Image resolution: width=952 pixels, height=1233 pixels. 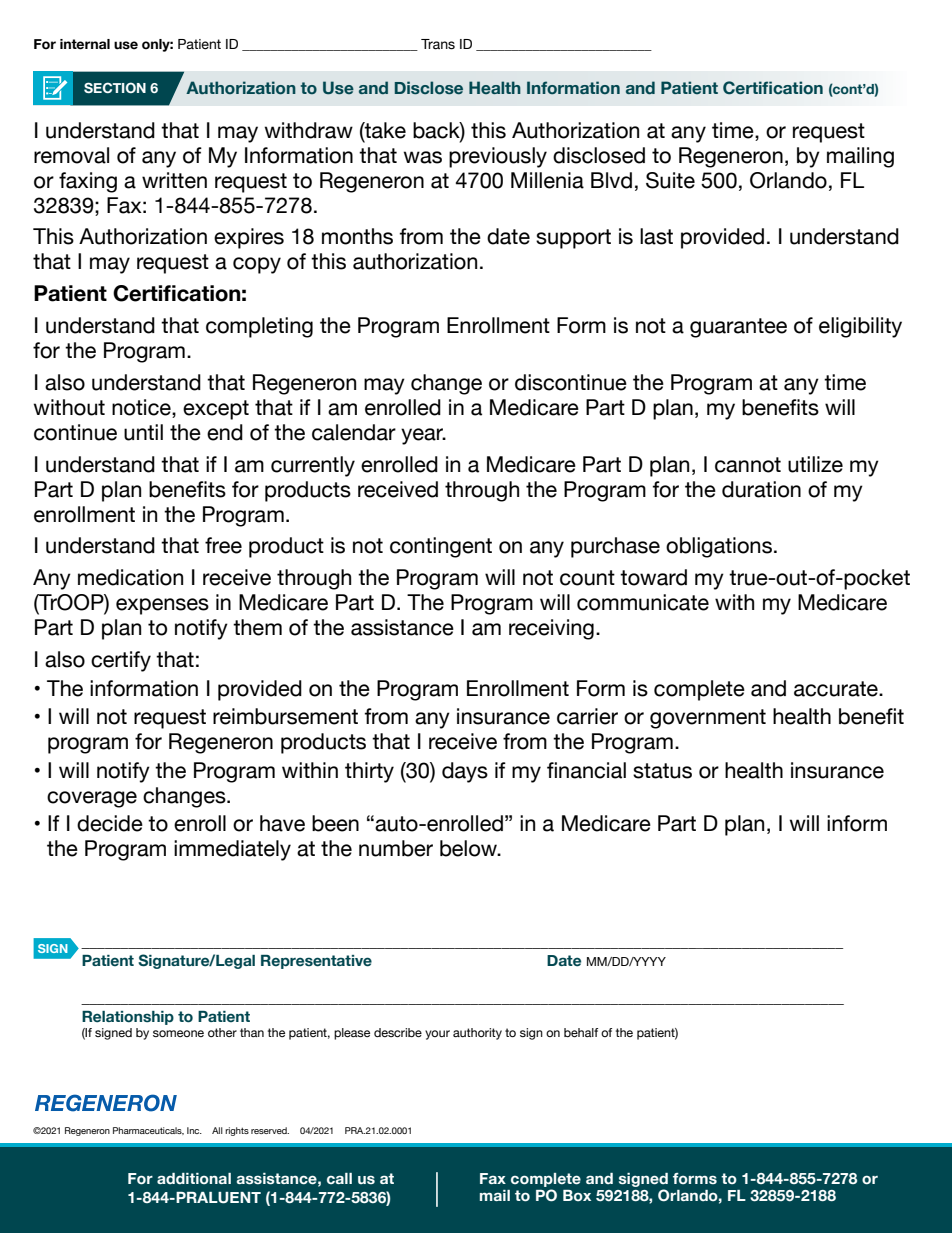 What do you see at coordinates (194, 1178) in the screenshot?
I see `additional` at bounding box center [194, 1178].
